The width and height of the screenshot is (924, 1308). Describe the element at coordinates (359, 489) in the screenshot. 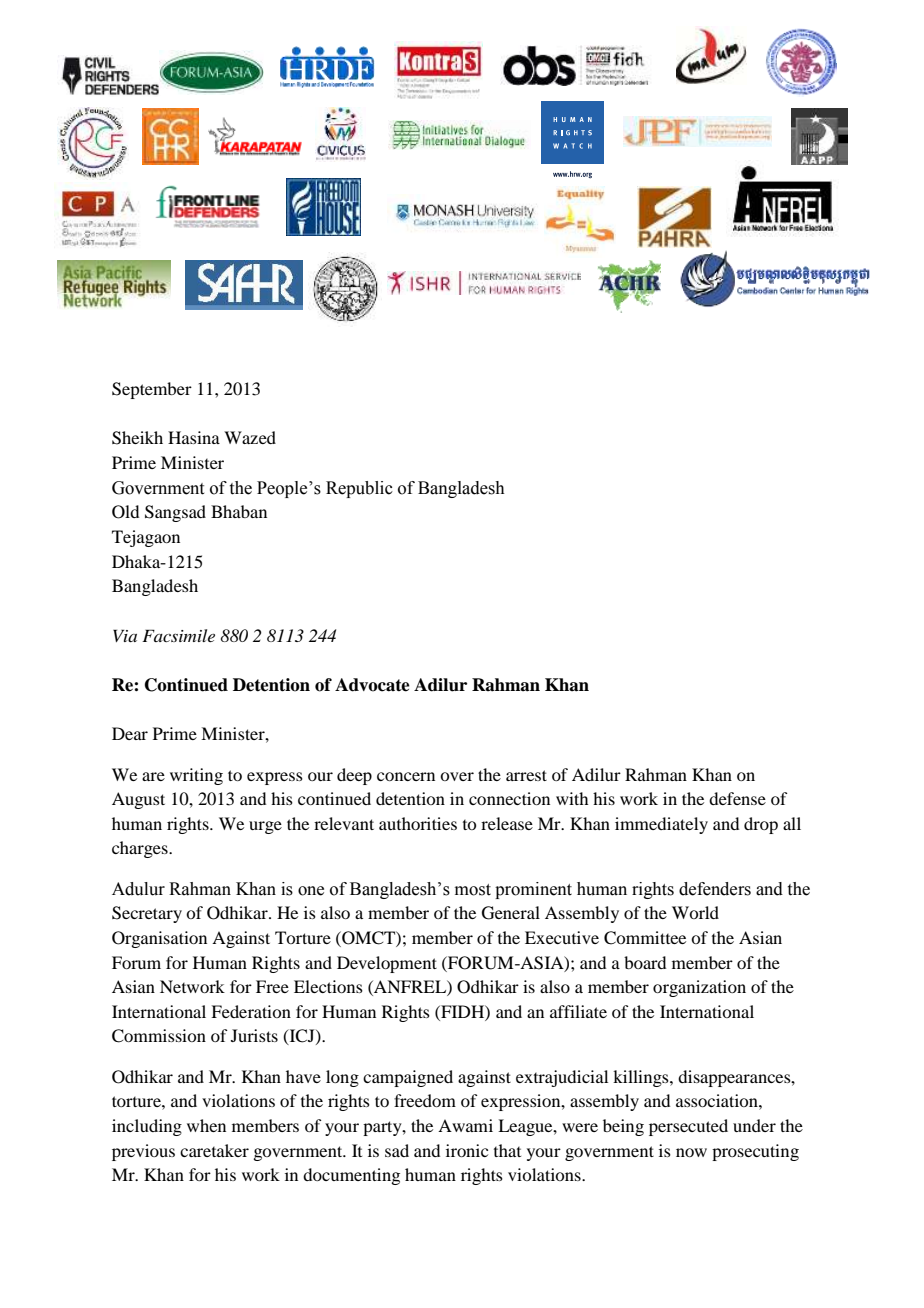

I see `Republic` at that location.
